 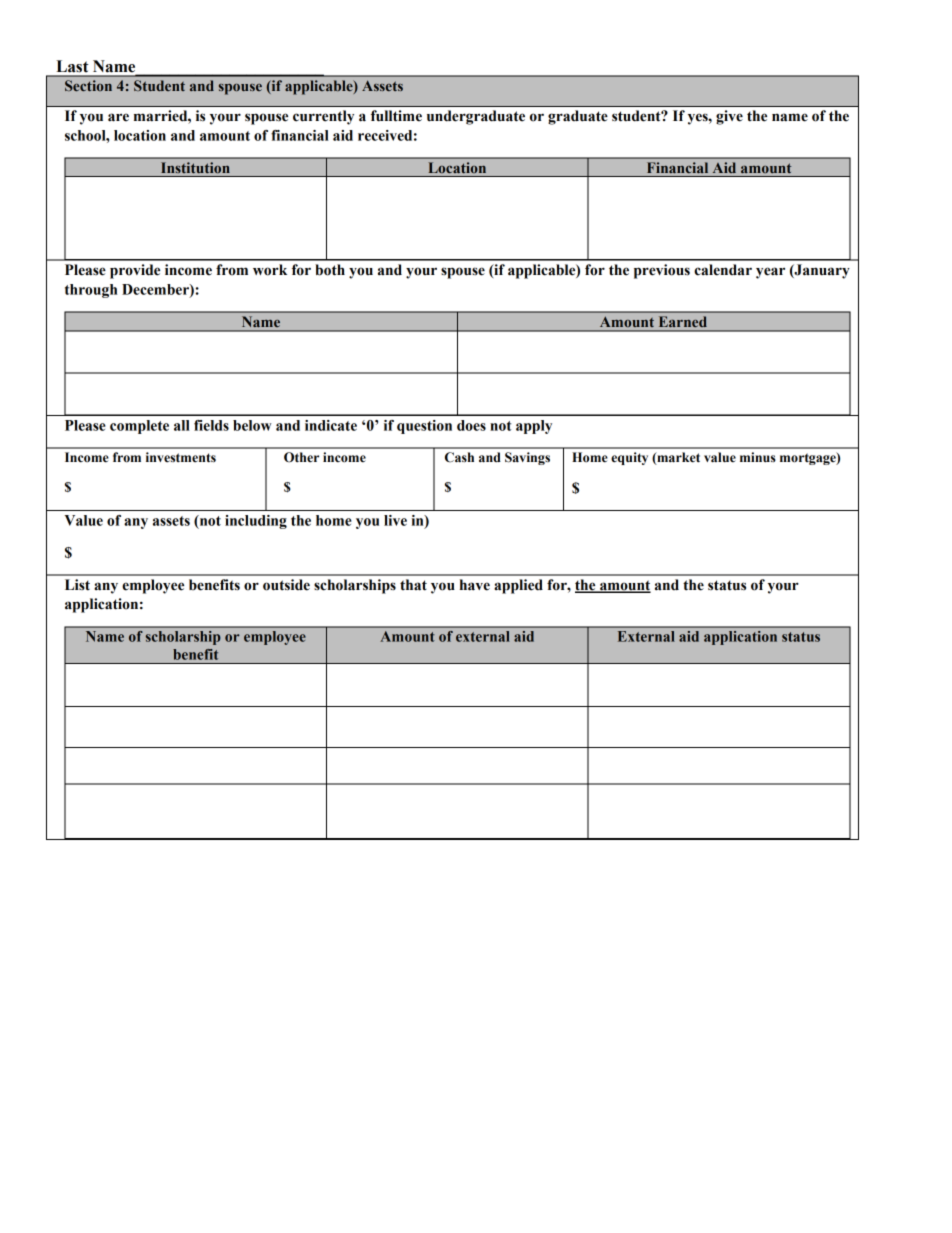 What do you see at coordinates (135, 271) in the screenshot?
I see `provide` at bounding box center [135, 271].
